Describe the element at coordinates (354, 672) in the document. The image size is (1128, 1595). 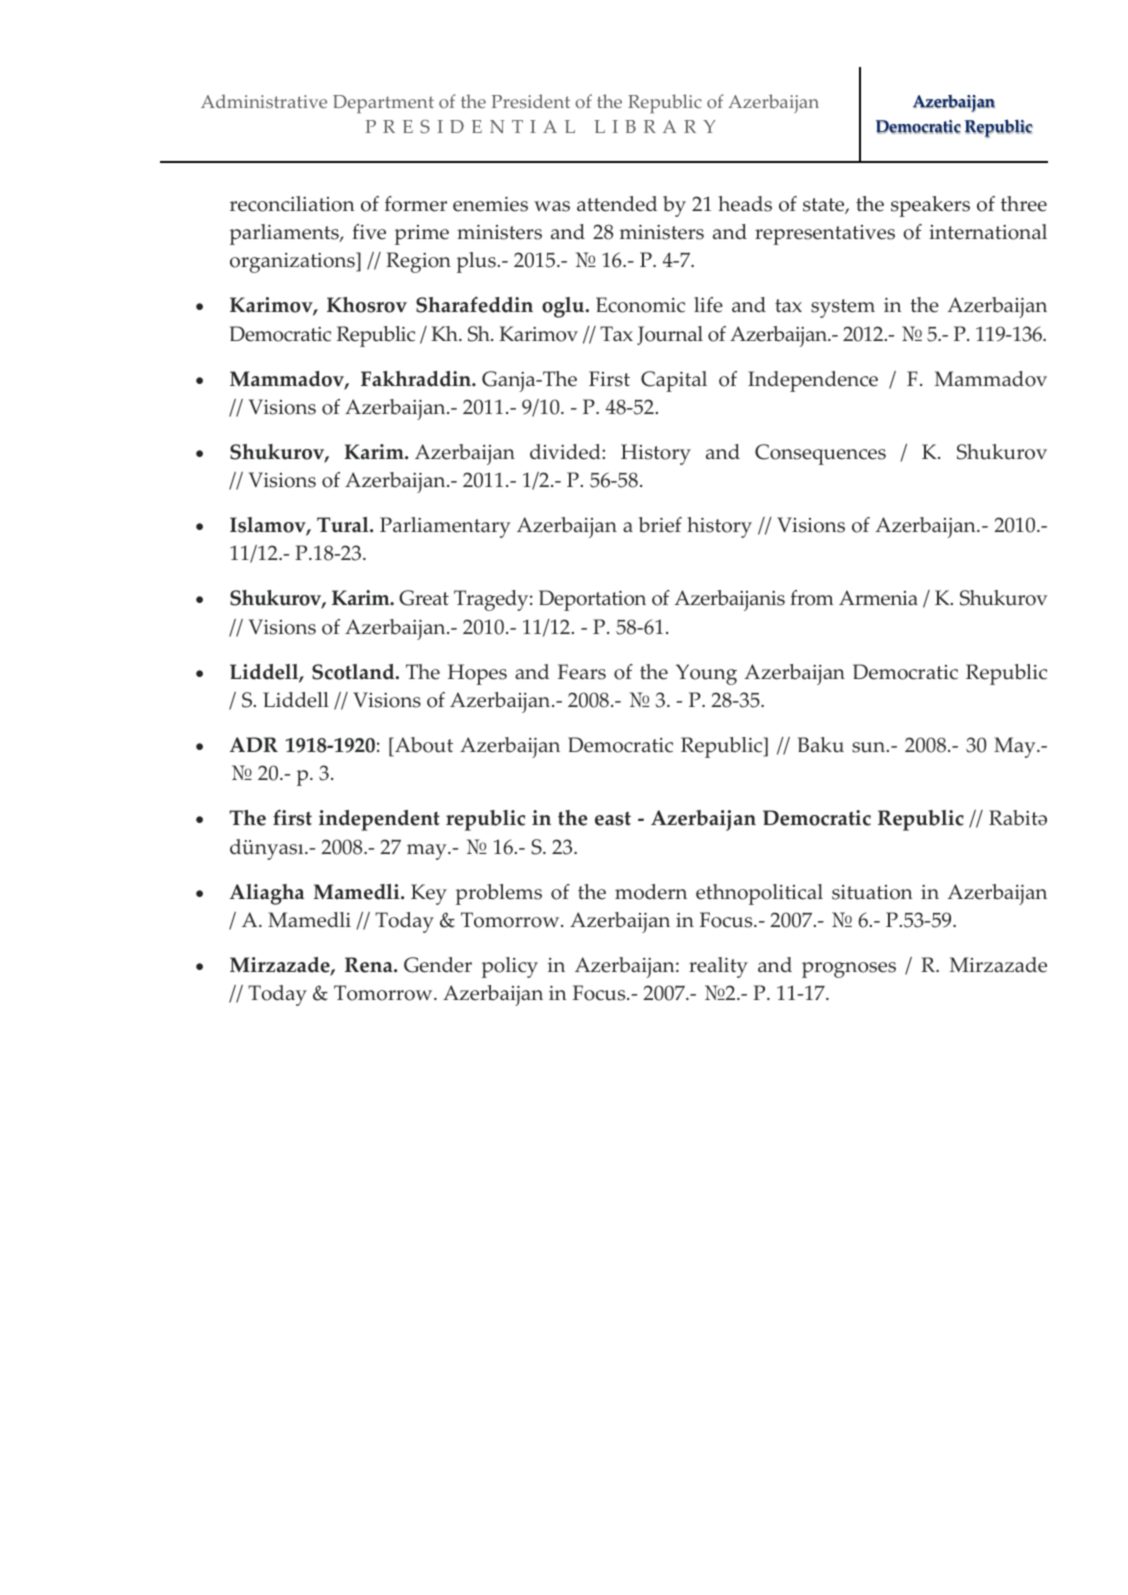
I see `Scotland` at that location.
